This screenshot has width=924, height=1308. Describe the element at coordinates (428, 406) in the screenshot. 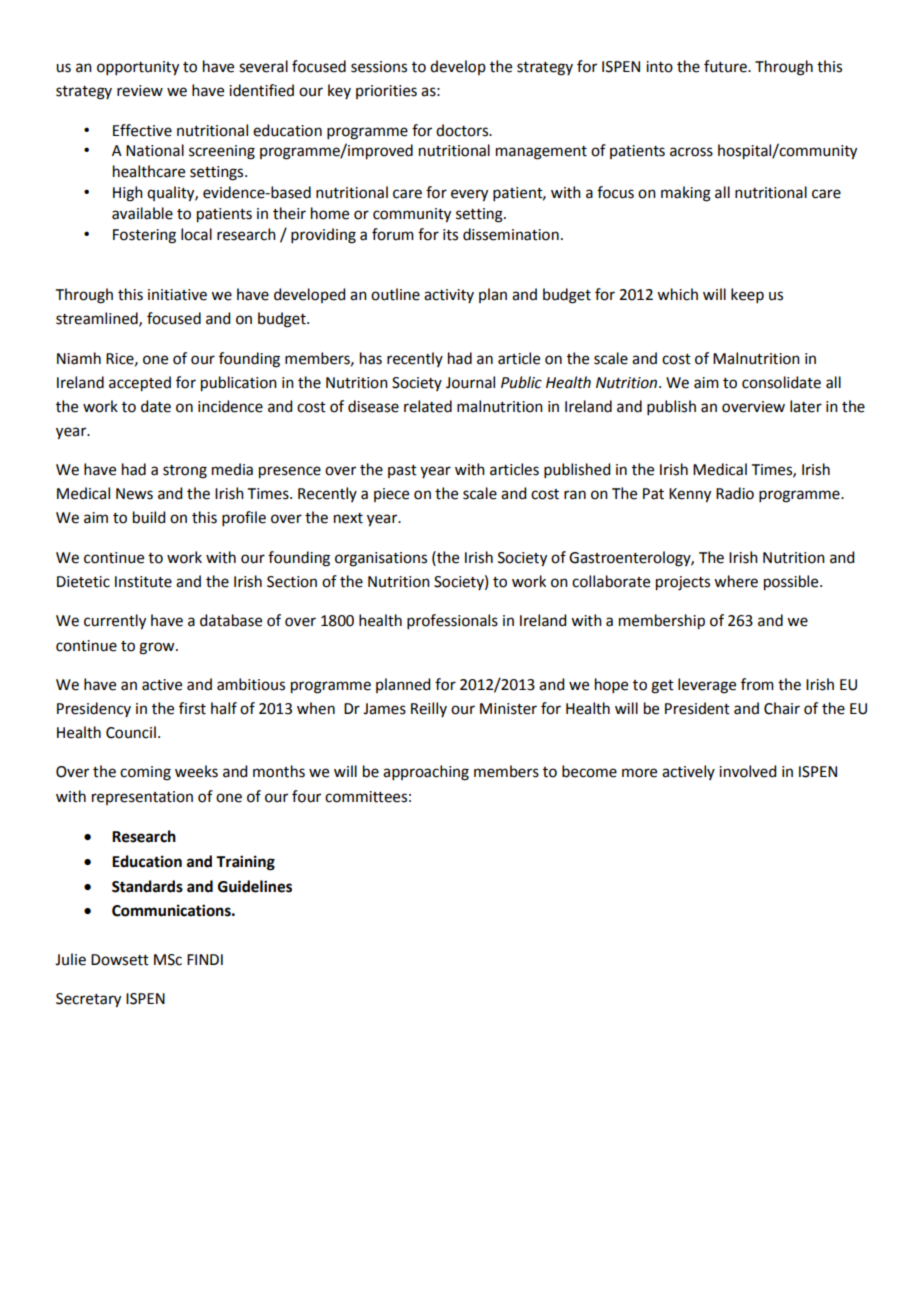

I see `related` at that location.
